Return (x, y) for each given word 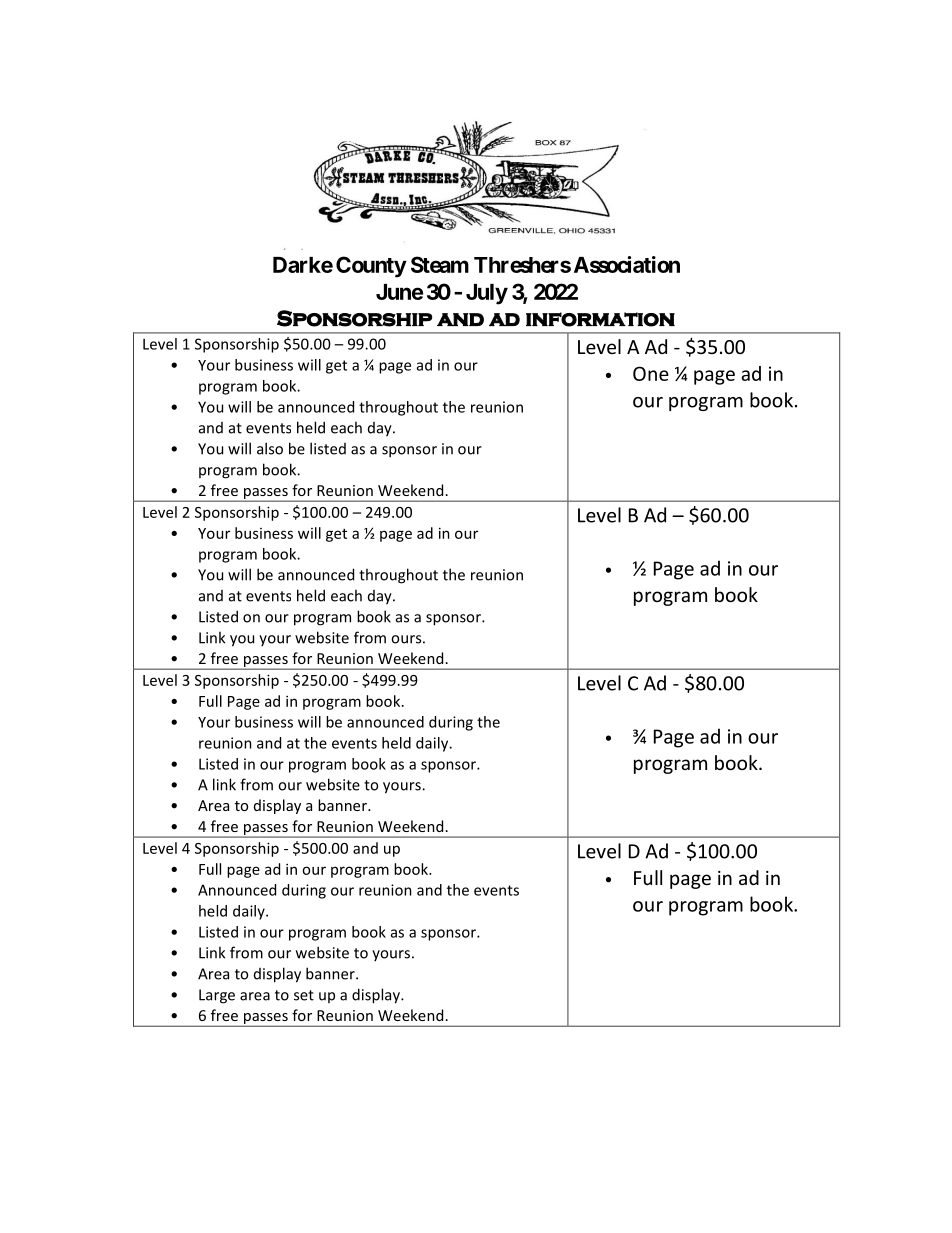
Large (217, 996)
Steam (440, 264)
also (270, 448)
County (371, 267)
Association (627, 264)
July (487, 294)
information (600, 319)
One (651, 373)
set (304, 995)
